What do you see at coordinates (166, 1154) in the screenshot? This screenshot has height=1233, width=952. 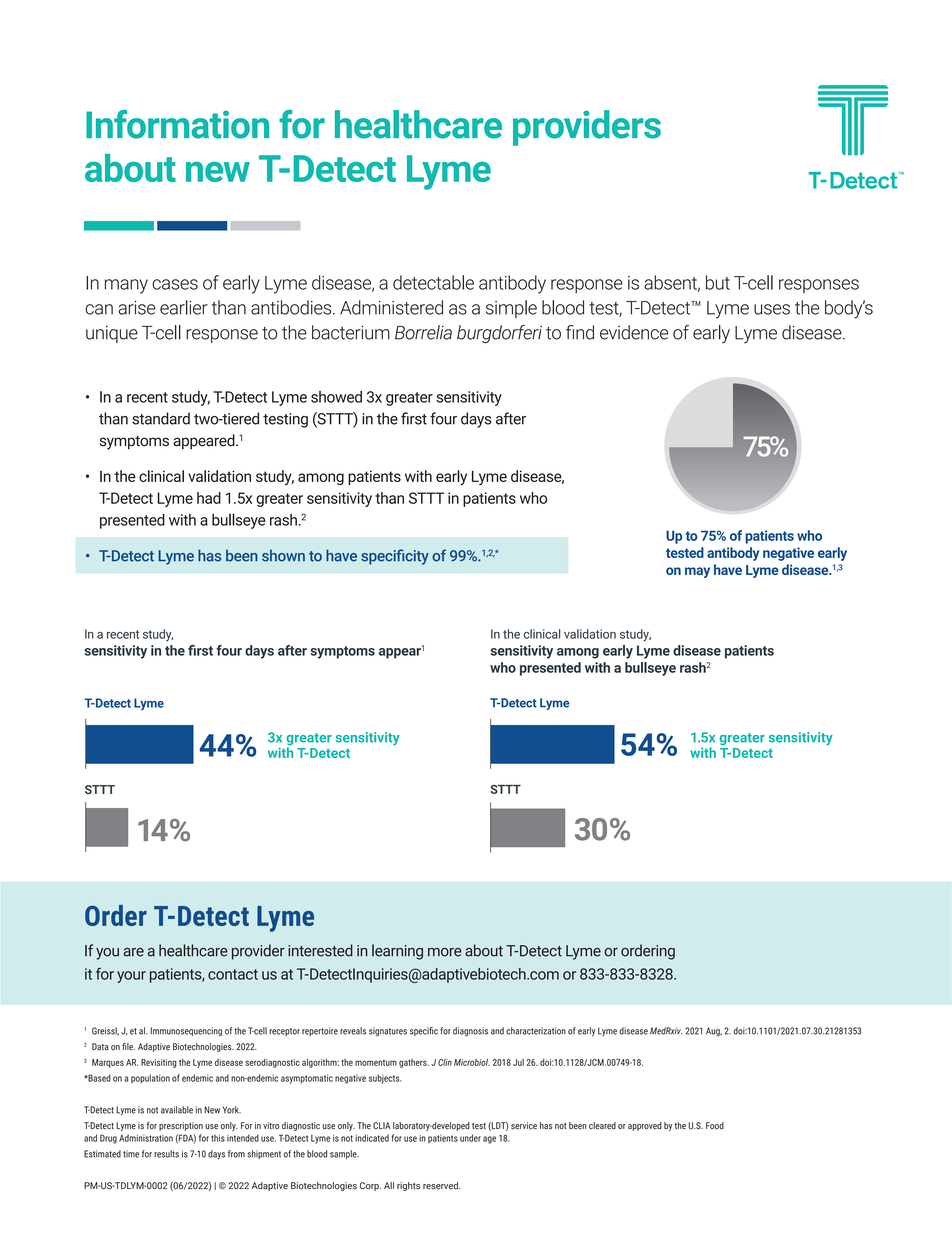 I see `results` at bounding box center [166, 1154].
